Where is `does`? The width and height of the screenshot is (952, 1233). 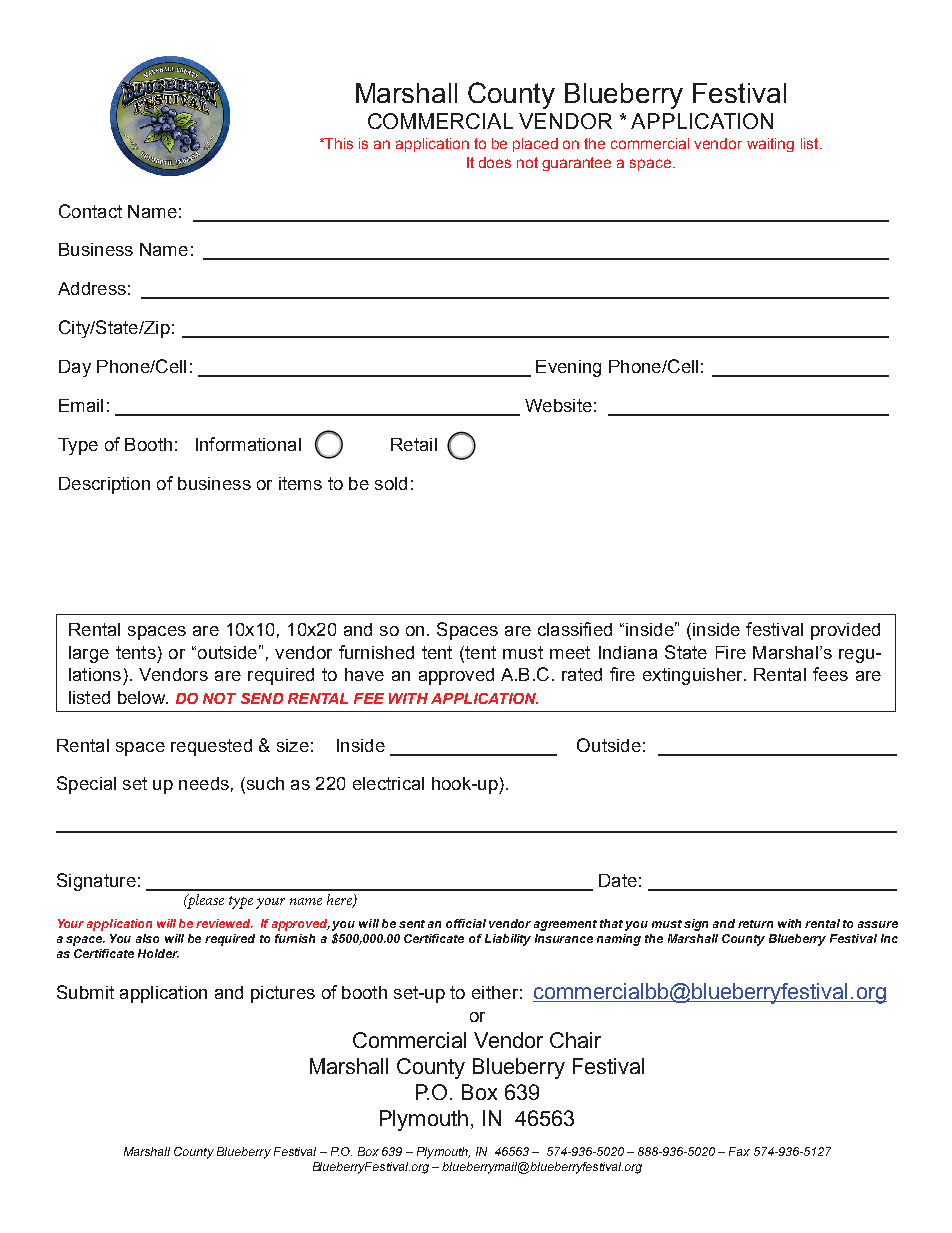
does is located at coordinates (495, 162).
